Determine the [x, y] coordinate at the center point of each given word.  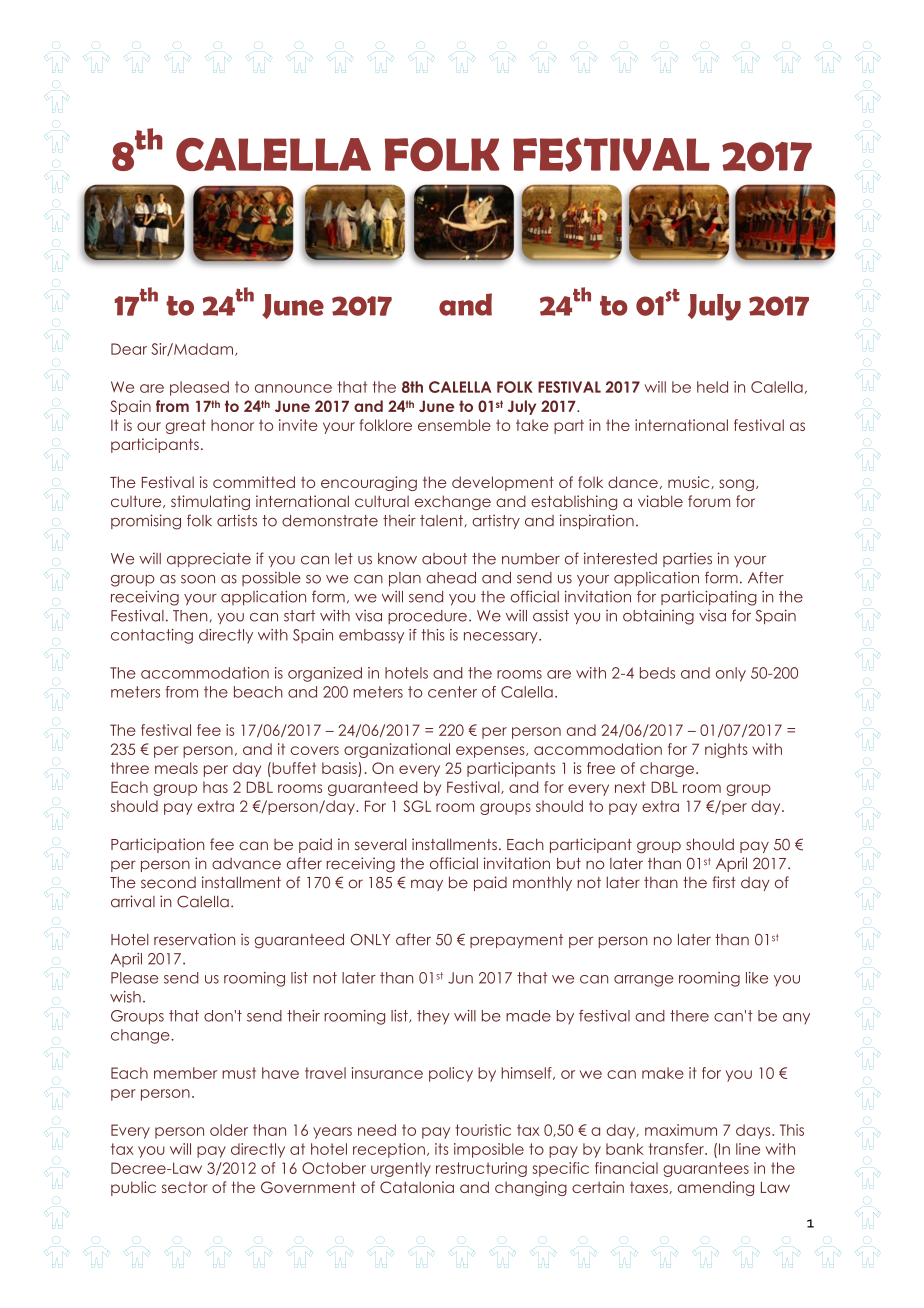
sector [185, 1187]
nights [726, 750]
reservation [194, 939]
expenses [491, 752]
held [712, 387]
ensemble [454, 425]
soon [198, 579]
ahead [451, 578]
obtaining [658, 617]
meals [176, 768]
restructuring [481, 1169]
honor [232, 425]
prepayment [516, 941]
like [757, 978]
